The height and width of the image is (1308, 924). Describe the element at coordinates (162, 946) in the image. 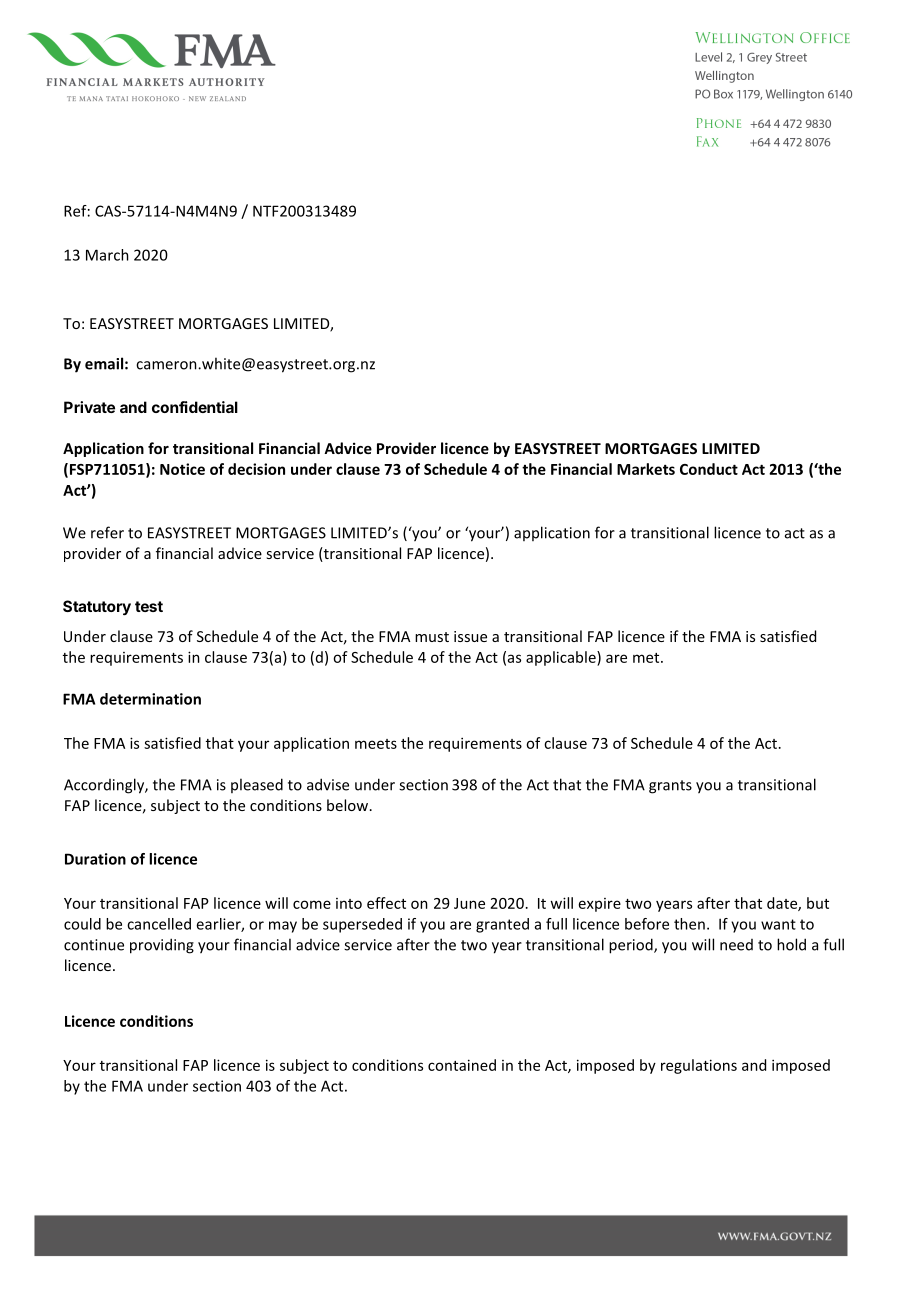

I see `providing` at that location.
